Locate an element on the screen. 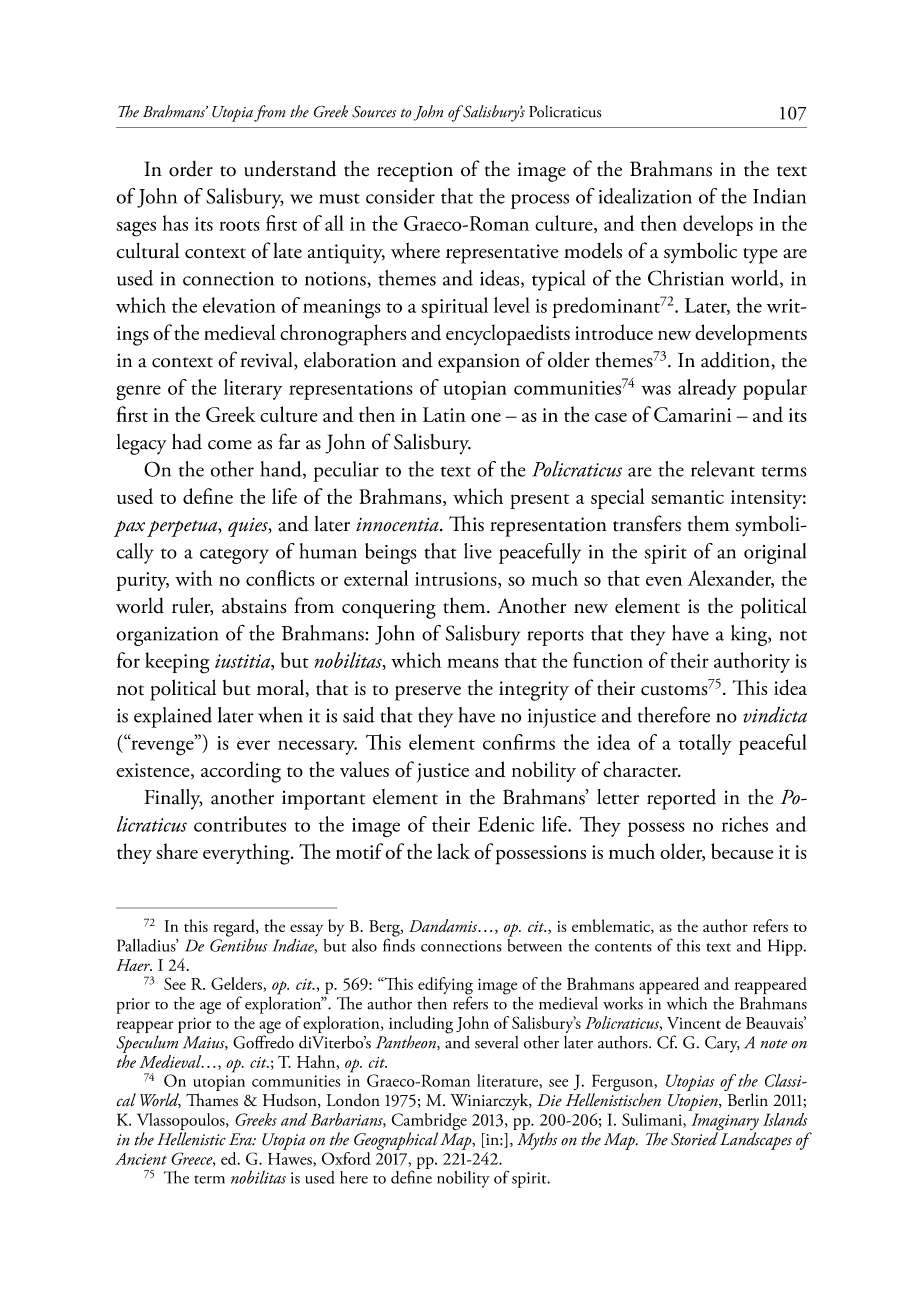 The width and height of the screenshot is (923, 1316). function is located at coordinates (608, 660).
